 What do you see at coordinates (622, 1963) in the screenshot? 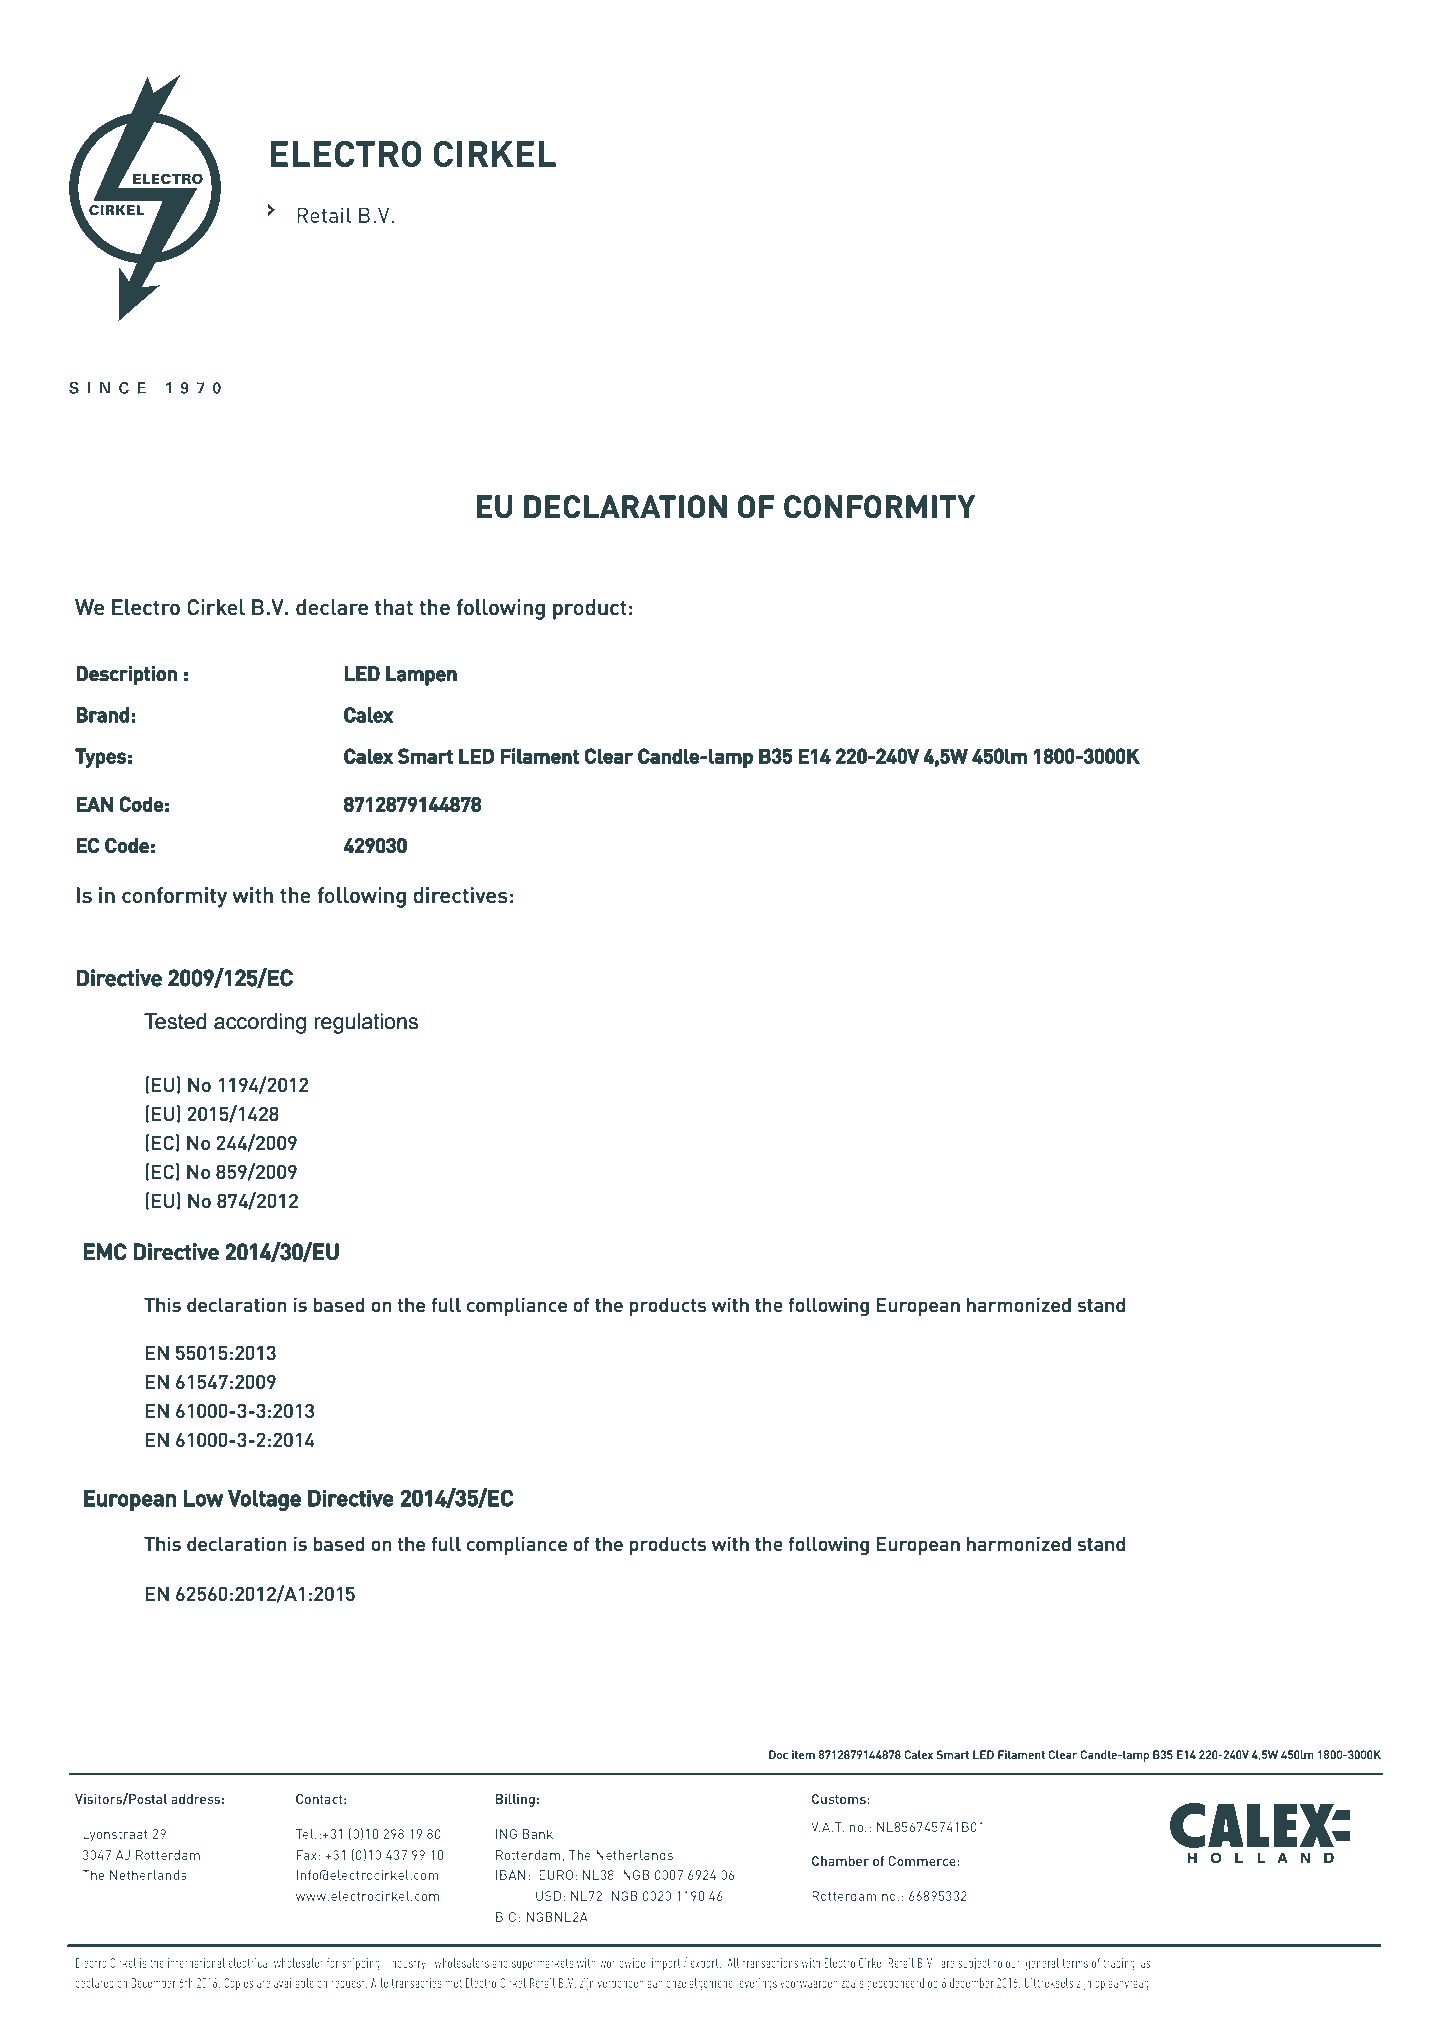
I see `worldwide` at bounding box center [622, 1963].
